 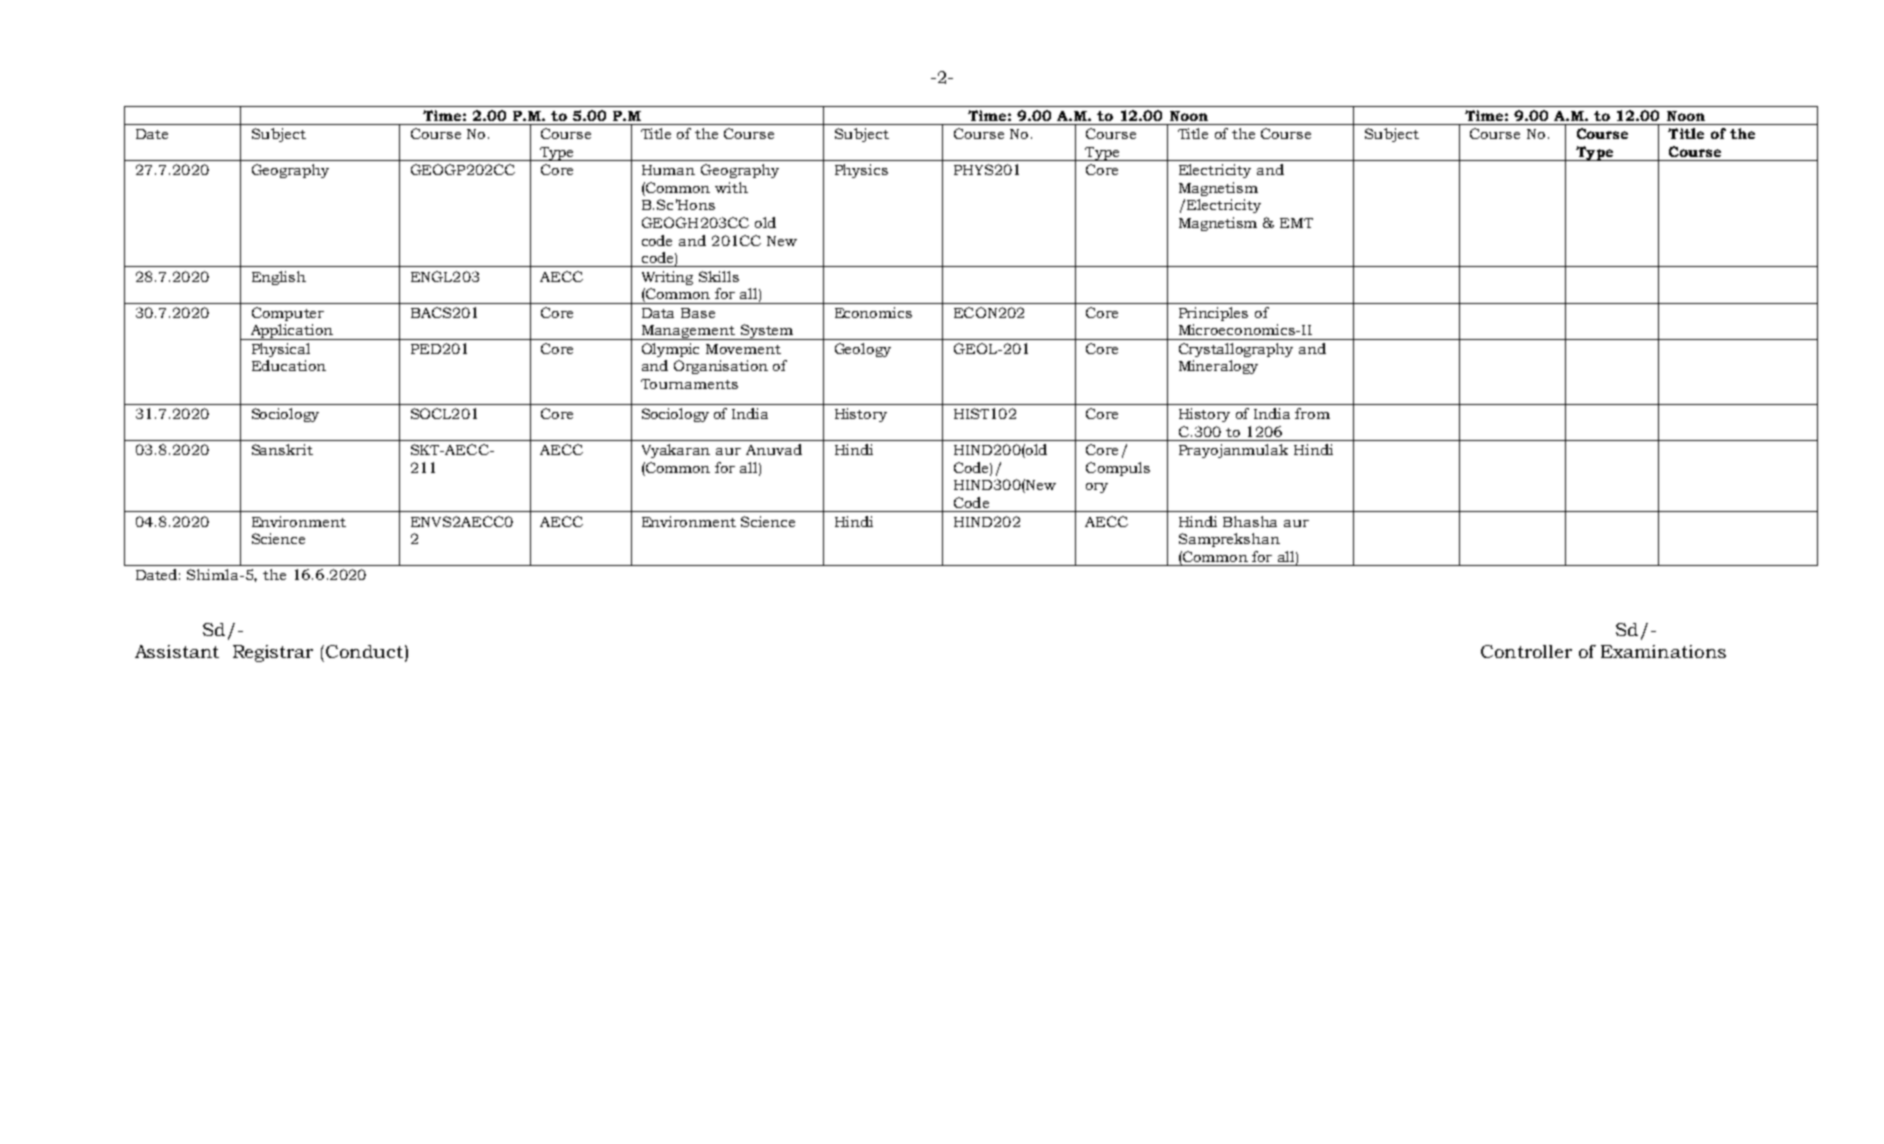 I want to click on Human, so click(x=668, y=170).
